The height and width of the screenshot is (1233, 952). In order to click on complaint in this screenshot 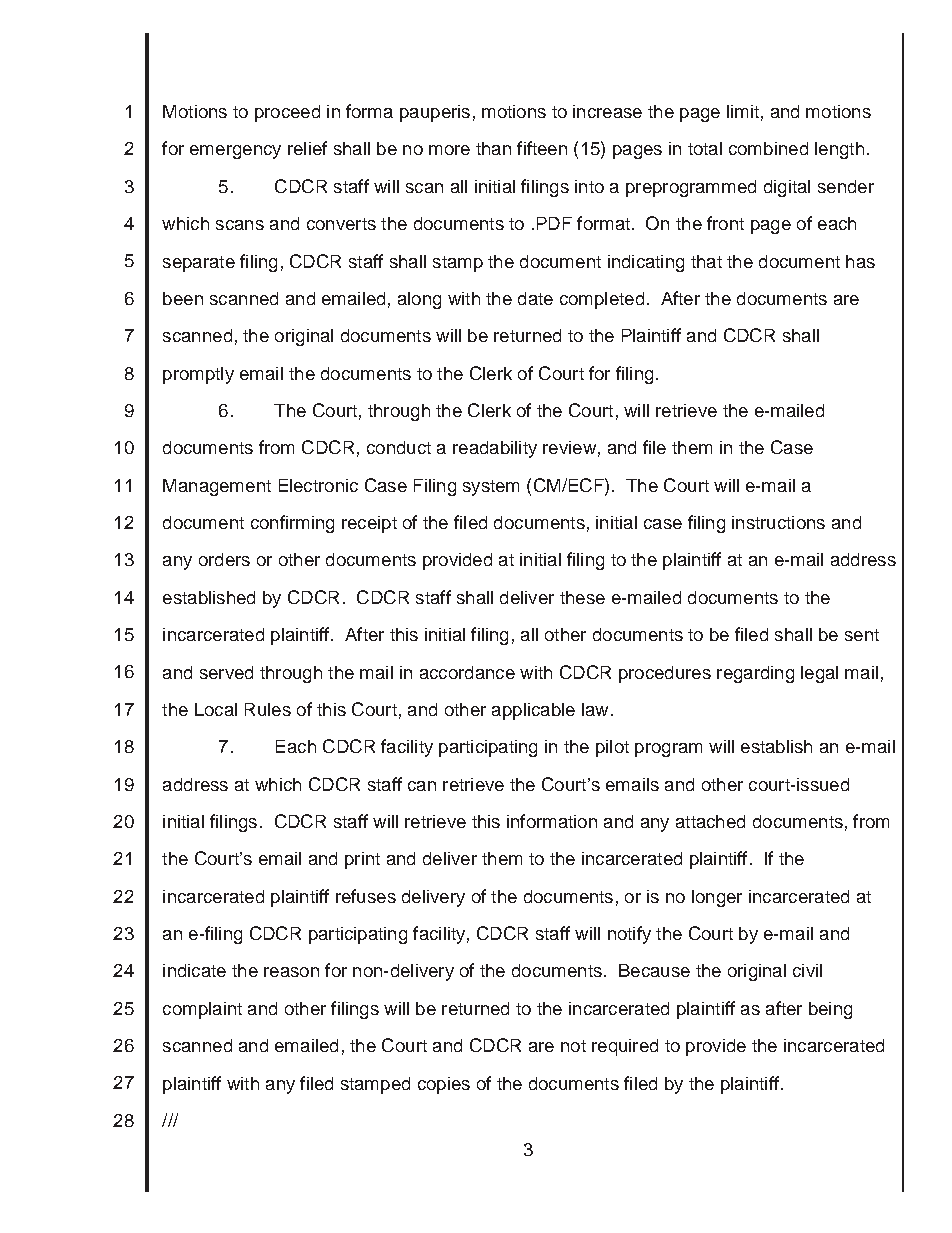, I will do `click(202, 1010)`.
